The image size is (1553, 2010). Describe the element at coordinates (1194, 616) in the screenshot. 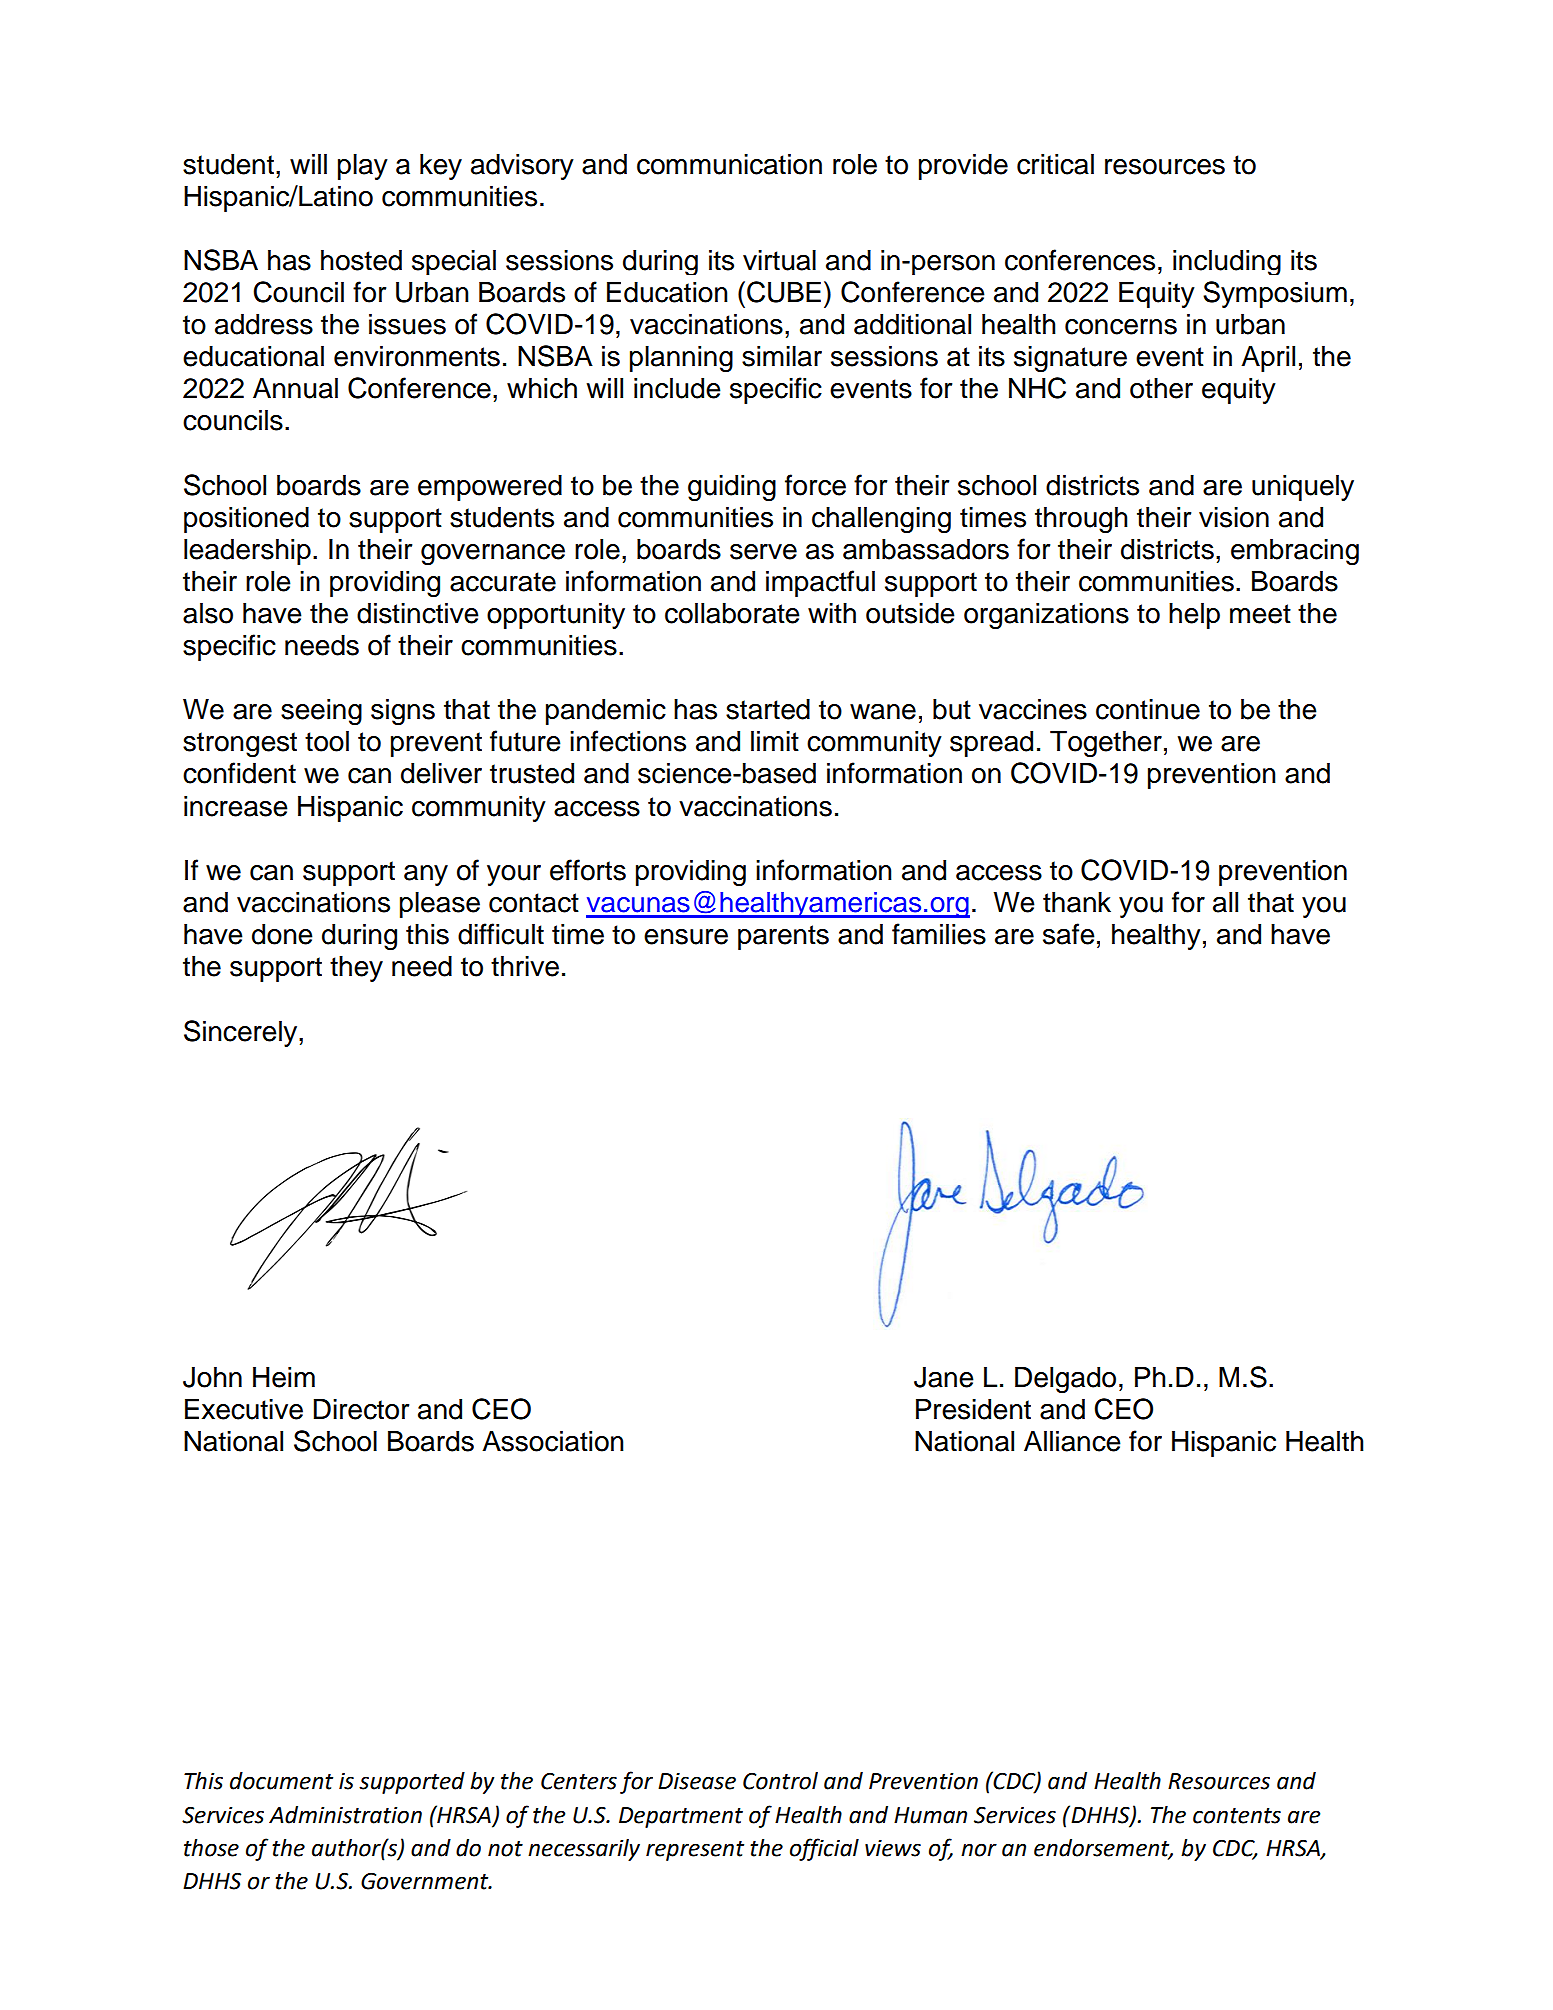

I see `help` at that location.
